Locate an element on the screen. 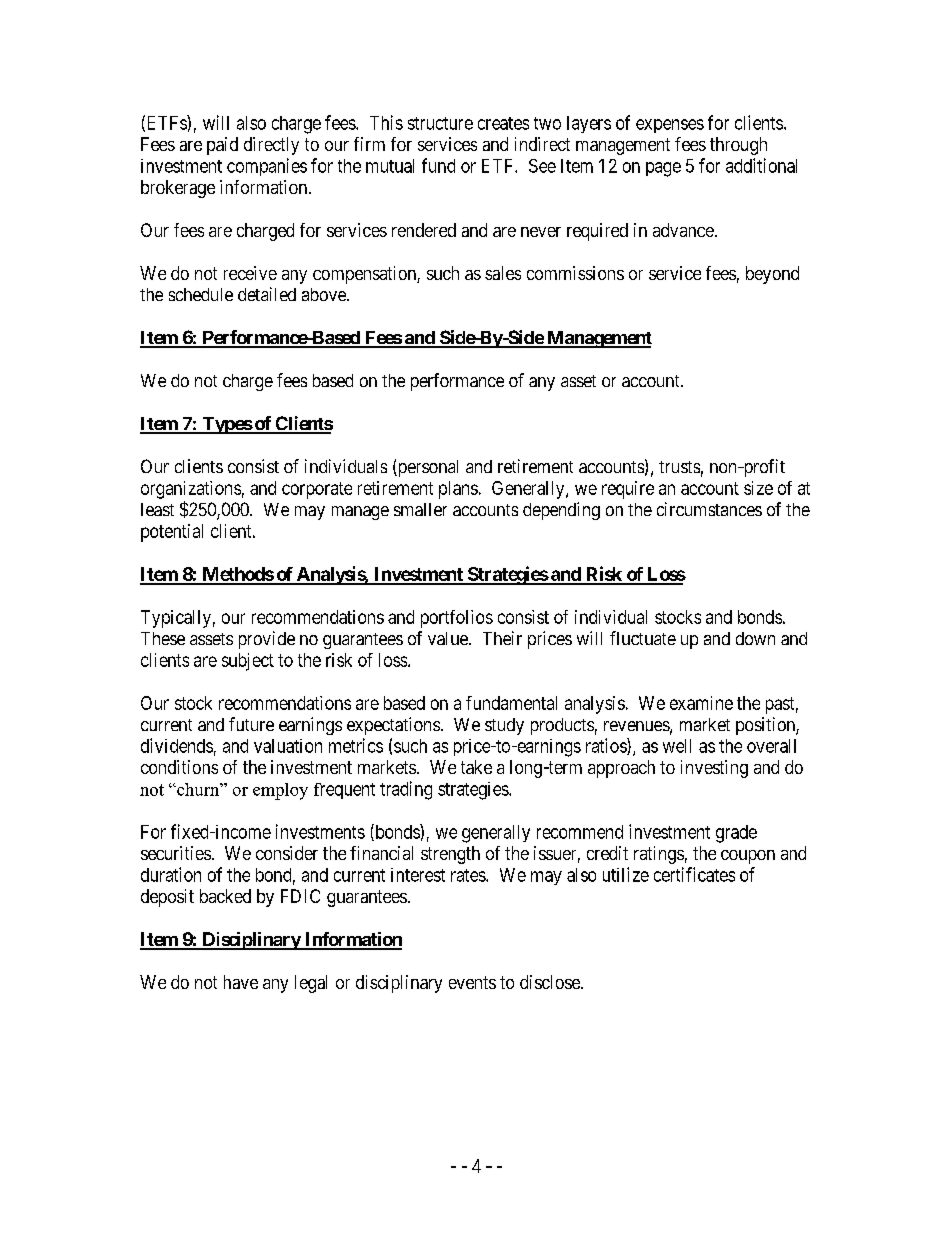 The image size is (952, 1233). take is located at coordinates (476, 767).
